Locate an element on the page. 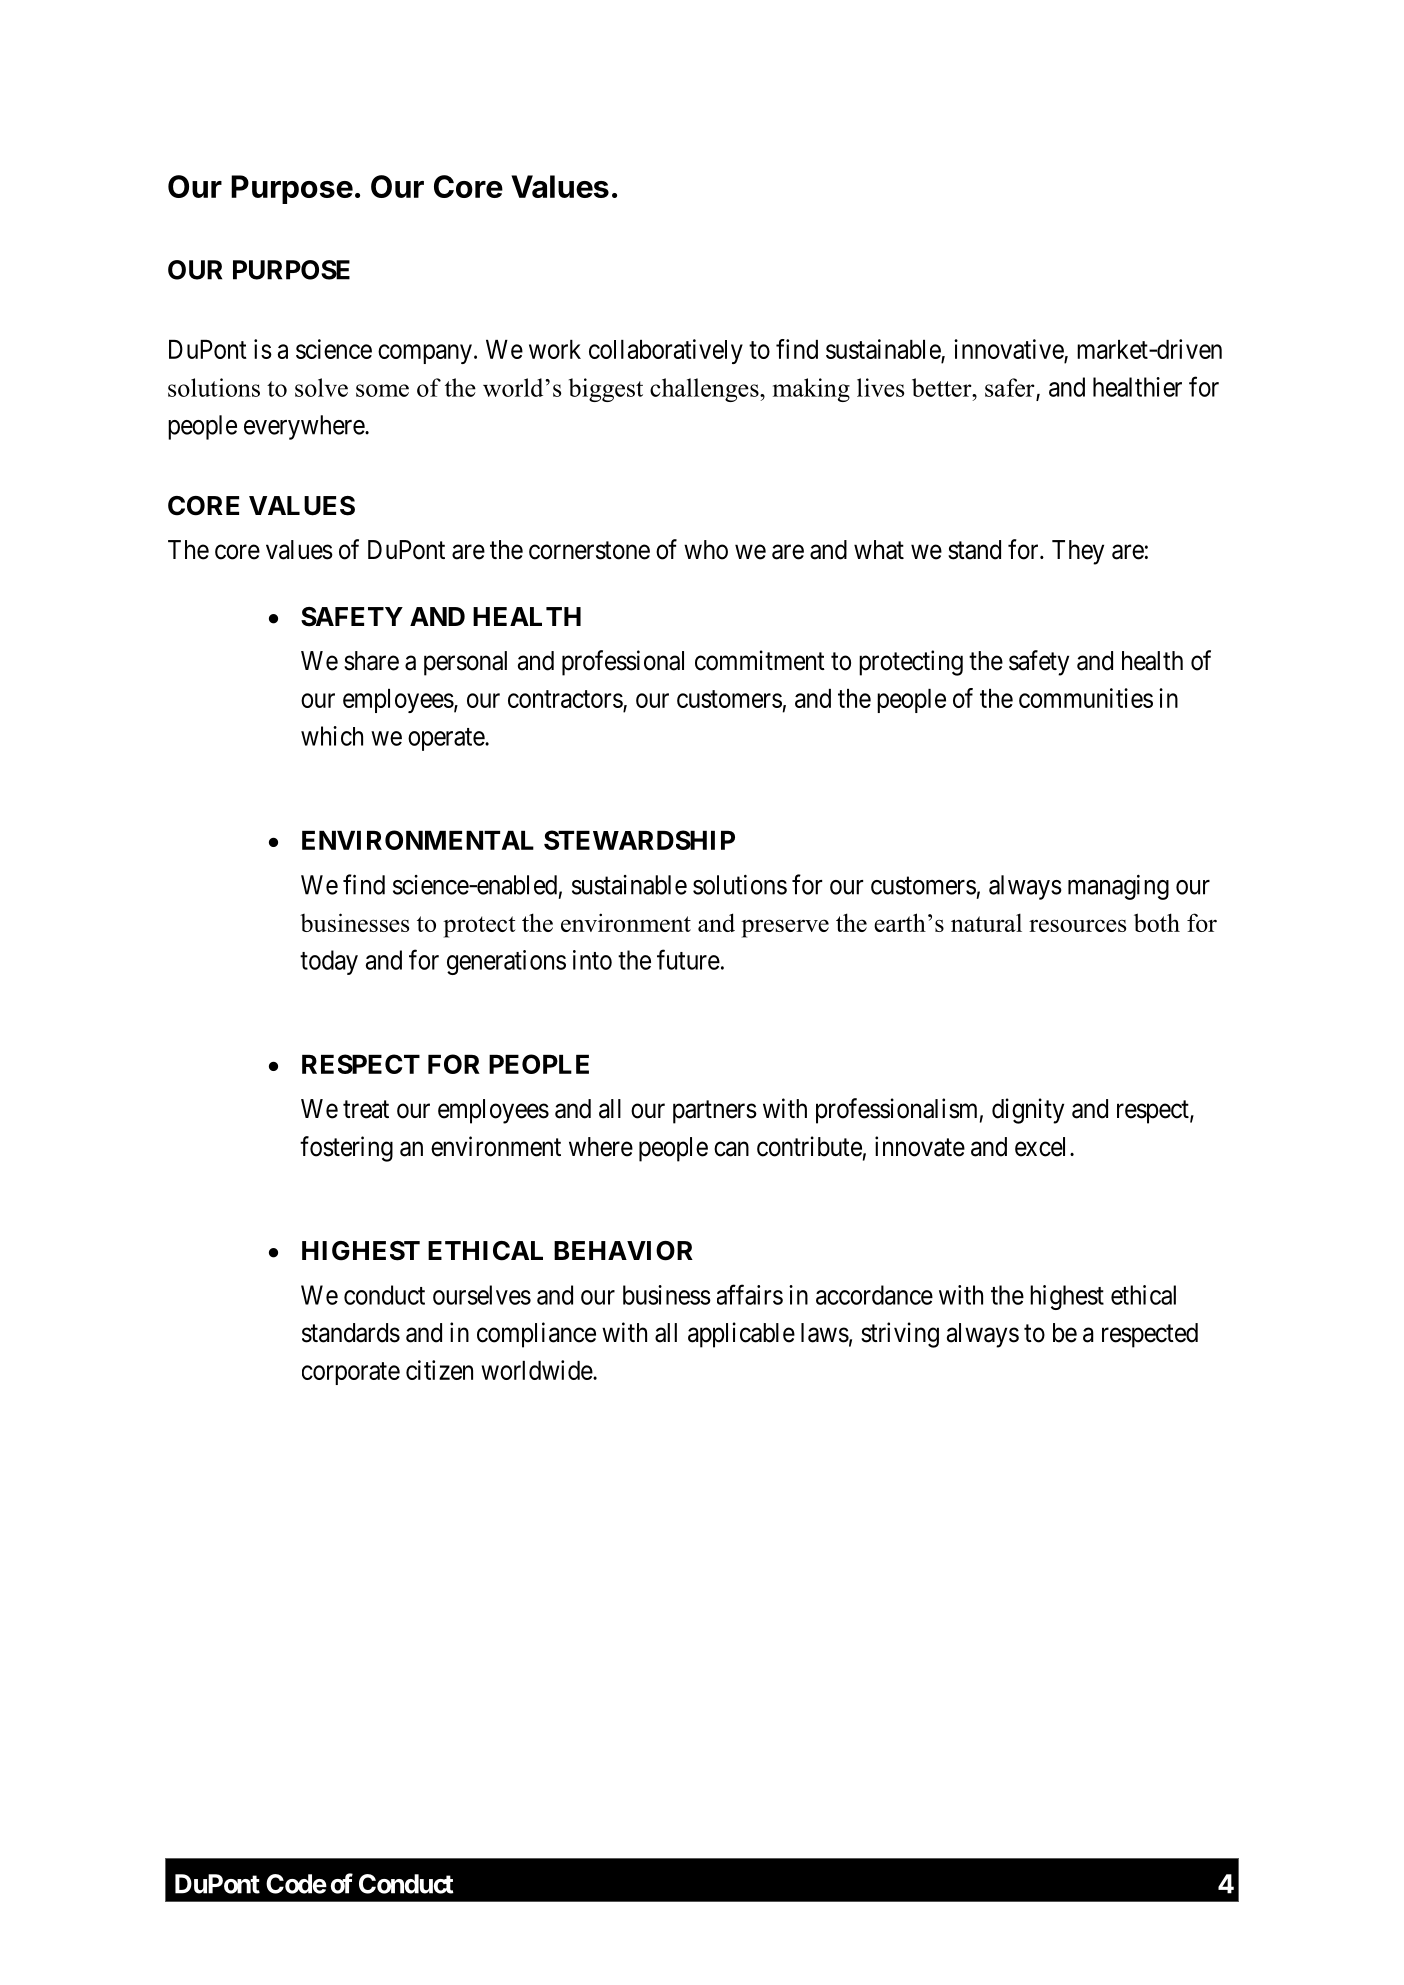  safer is located at coordinates (1011, 388).
